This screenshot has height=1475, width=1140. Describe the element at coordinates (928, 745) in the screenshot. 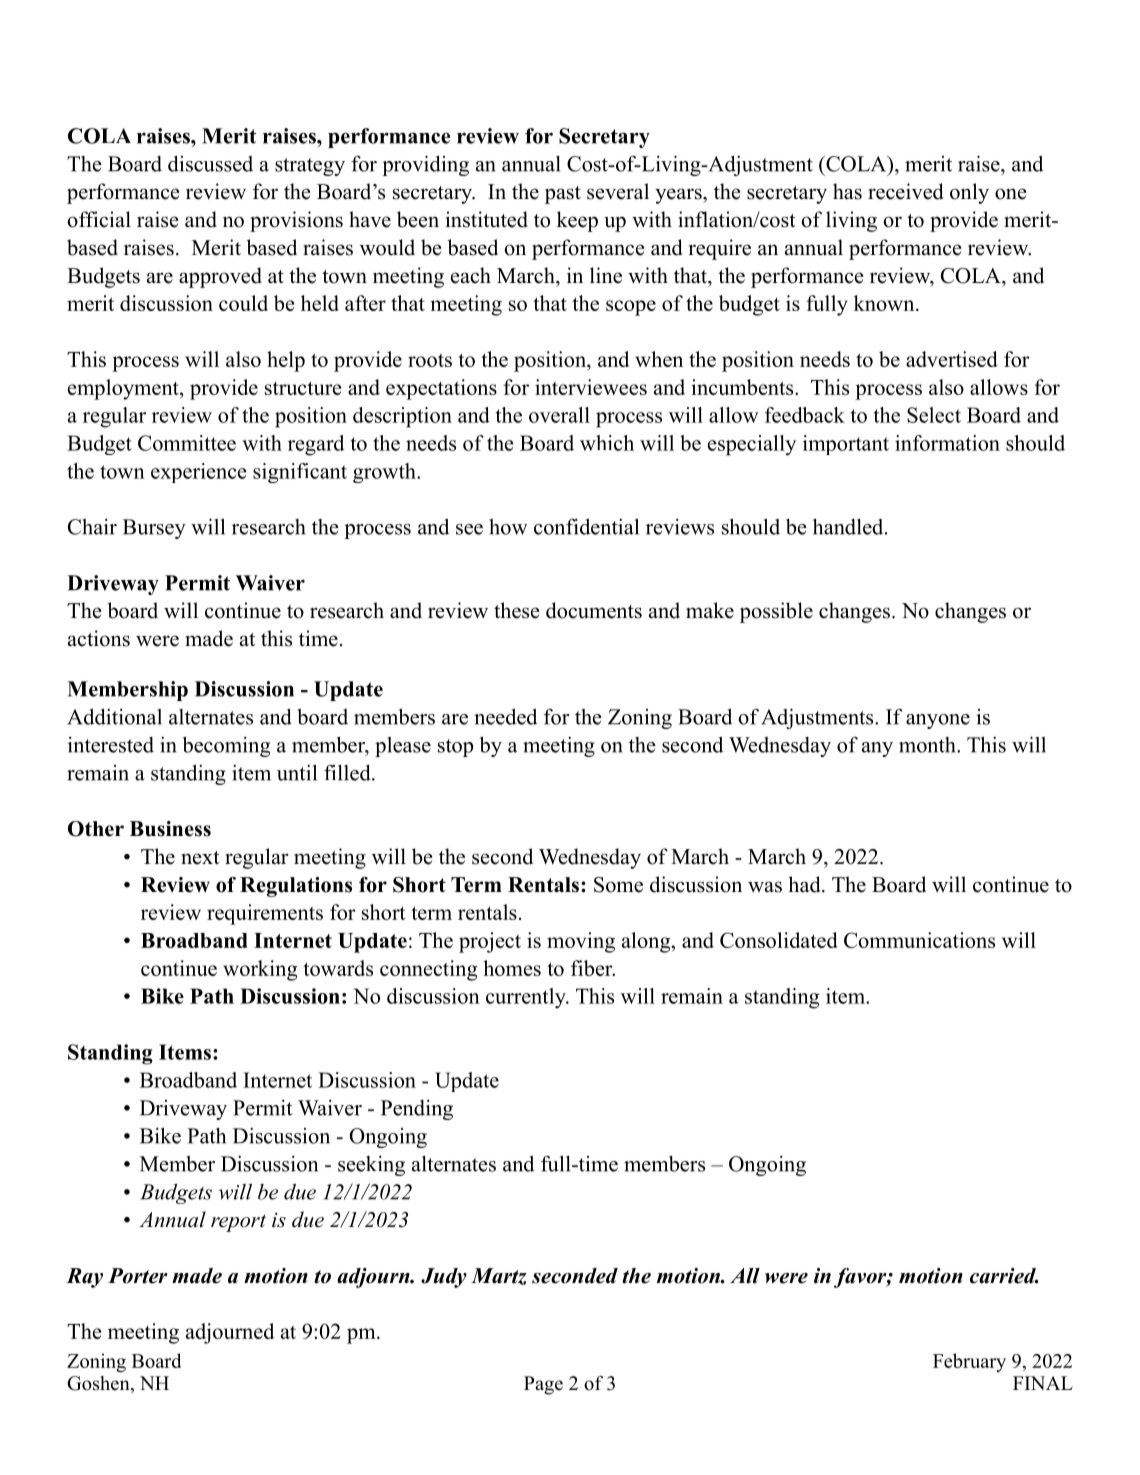

I see `month` at that location.
